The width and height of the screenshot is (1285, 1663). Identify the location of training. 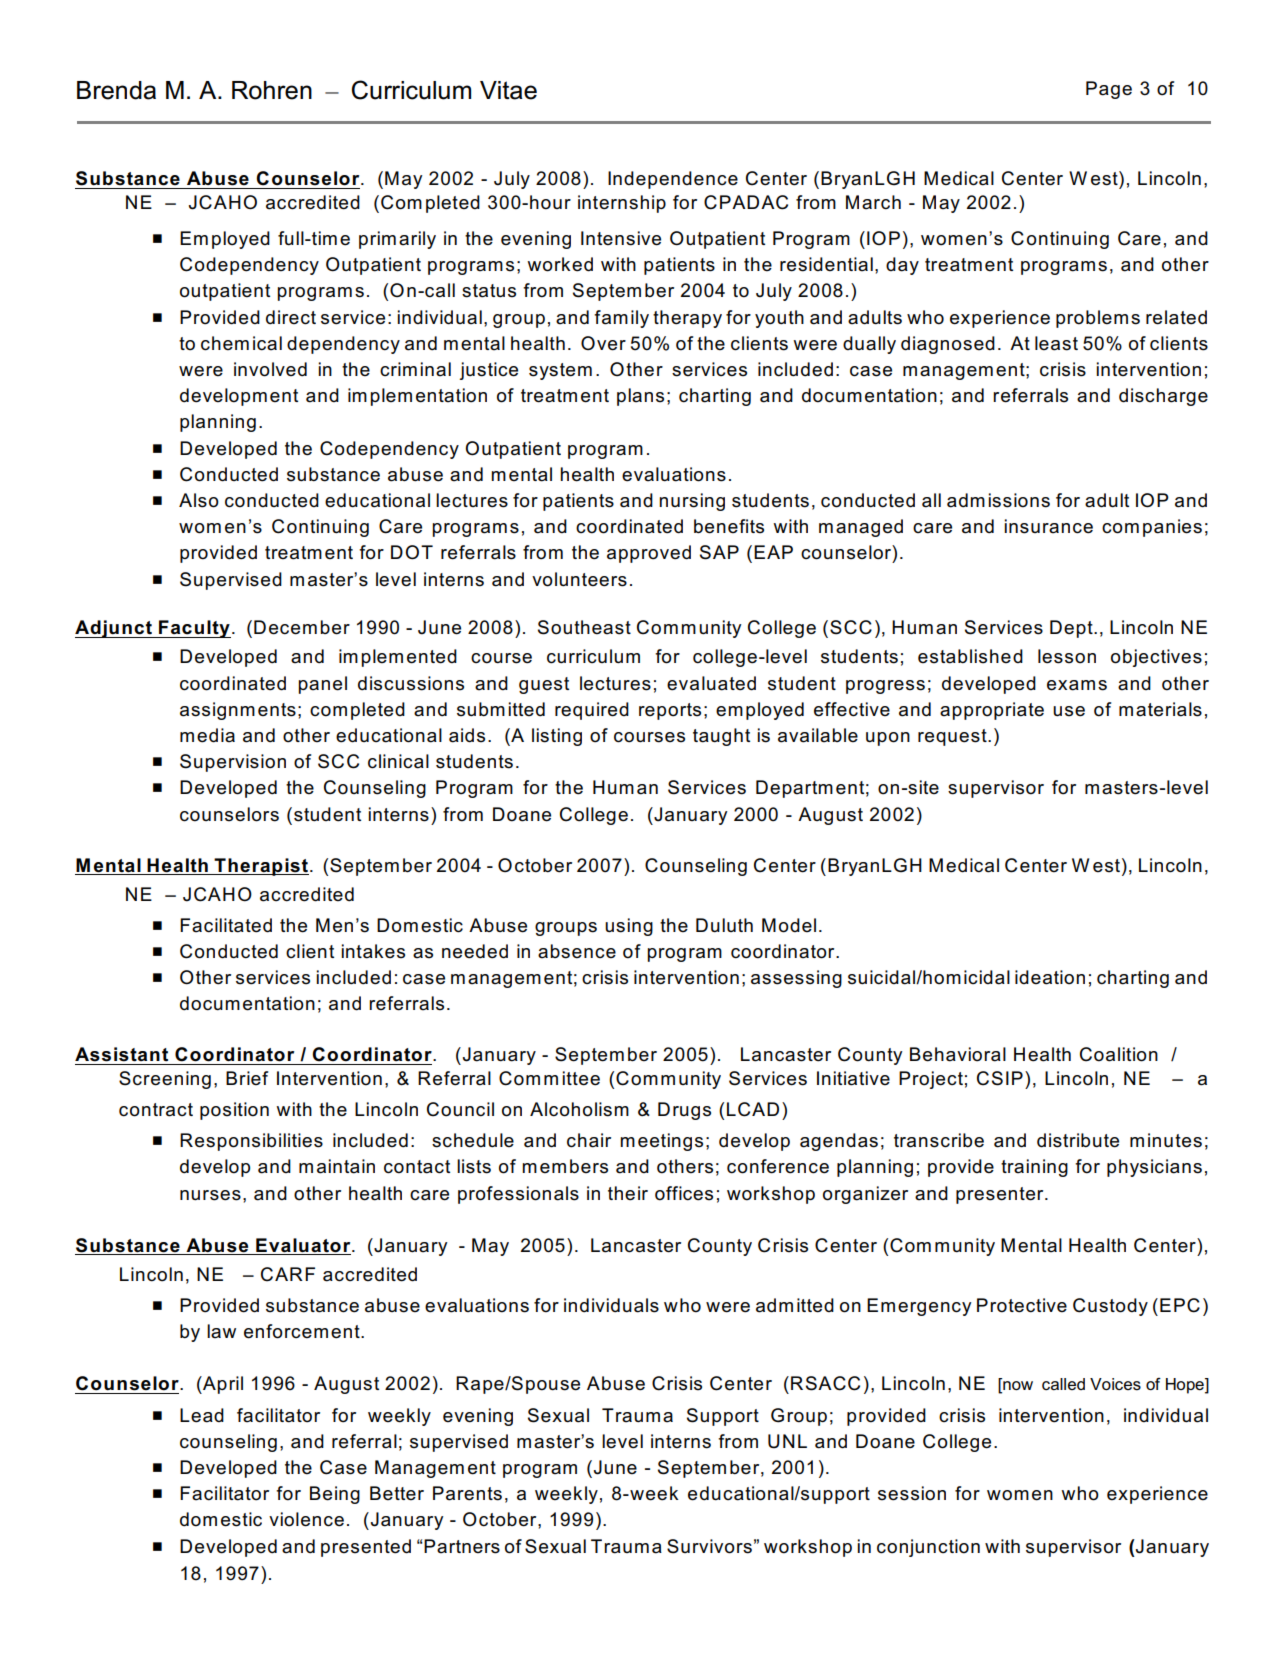
(1034, 1168).
